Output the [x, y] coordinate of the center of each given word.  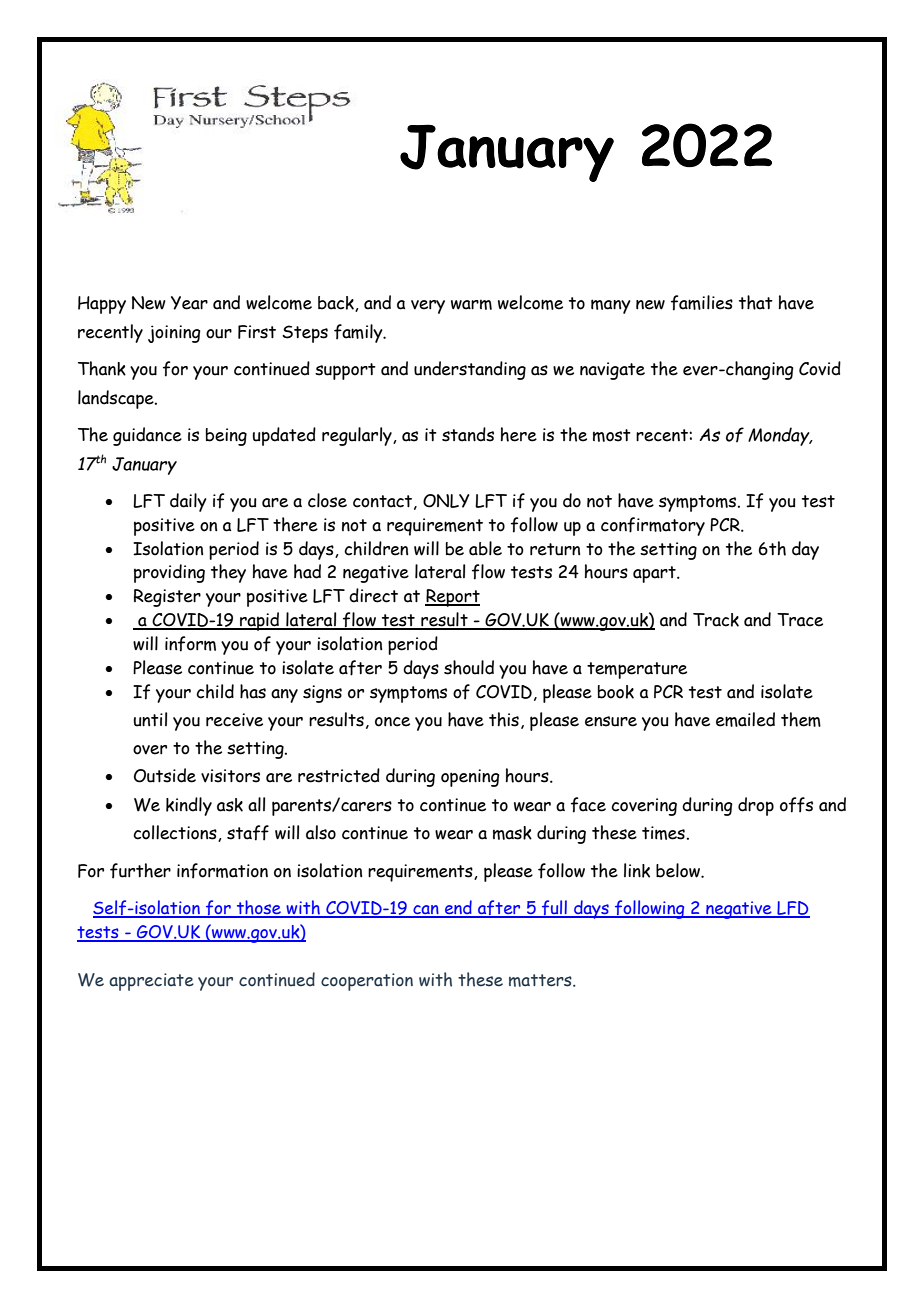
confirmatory [653, 526]
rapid [260, 621]
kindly [189, 806]
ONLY [446, 501]
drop [756, 806]
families [702, 303]
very [428, 307]
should [469, 667]
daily [188, 502]
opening [470, 778]
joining [174, 334]
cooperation [367, 982]
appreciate [151, 982]
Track [716, 620]
